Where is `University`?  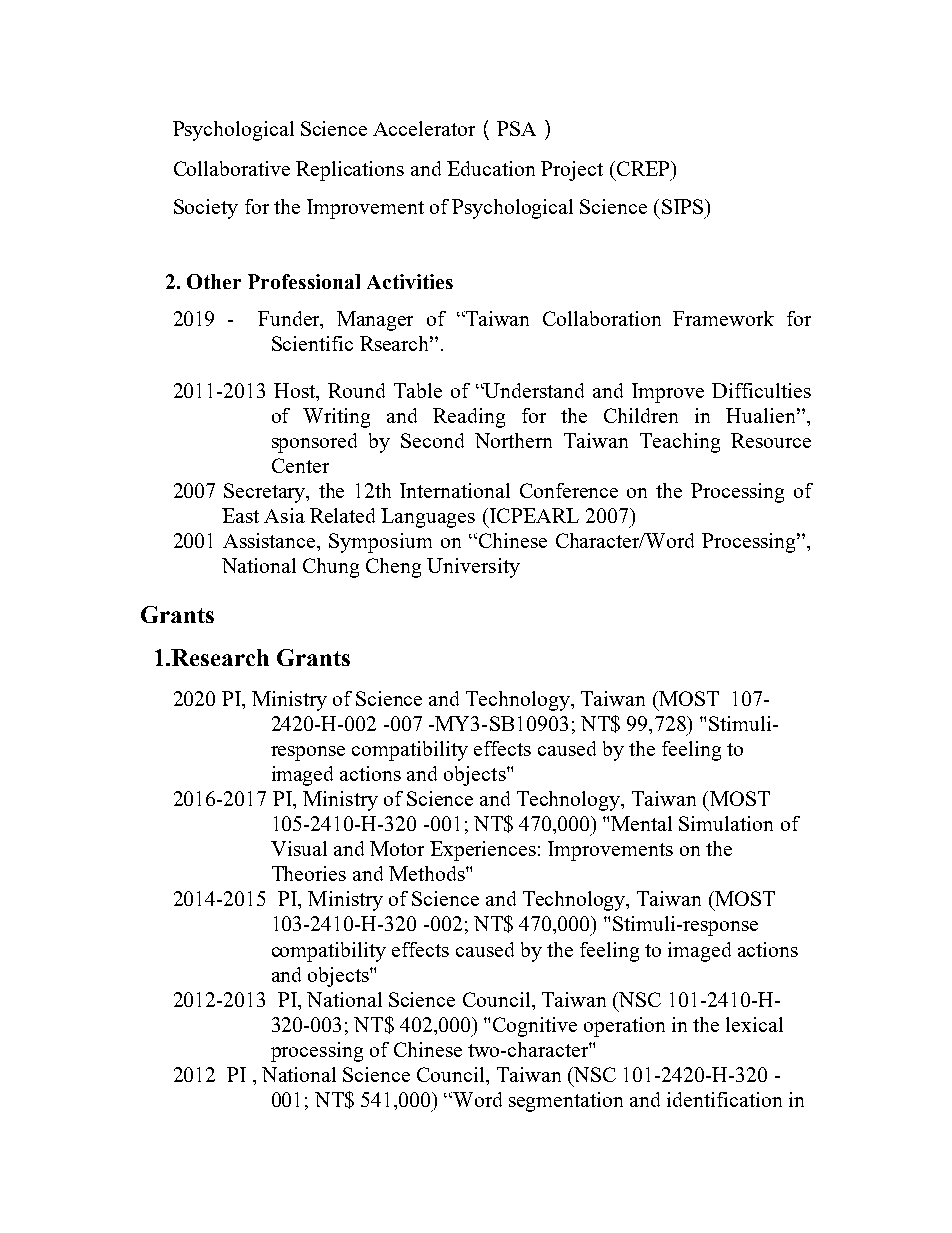
University is located at coordinates (473, 568).
